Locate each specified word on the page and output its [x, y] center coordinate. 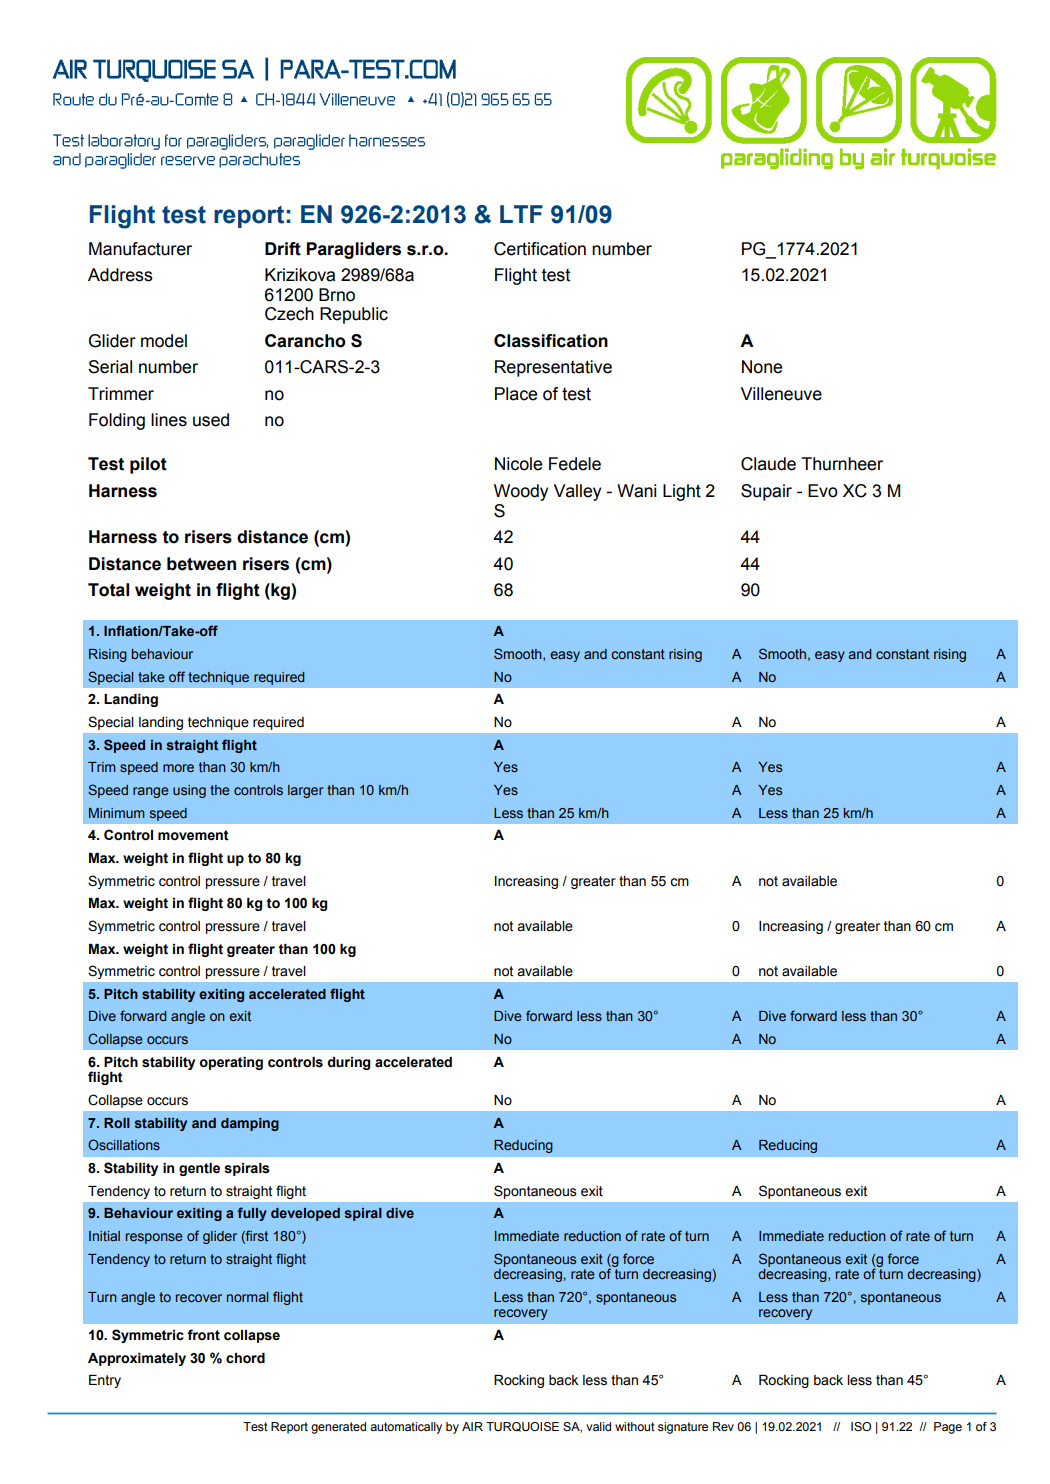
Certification [540, 249]
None [762, 367]
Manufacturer [140, 249]
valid [598, 1426]
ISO [861, 1426]
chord [245, 1358]
